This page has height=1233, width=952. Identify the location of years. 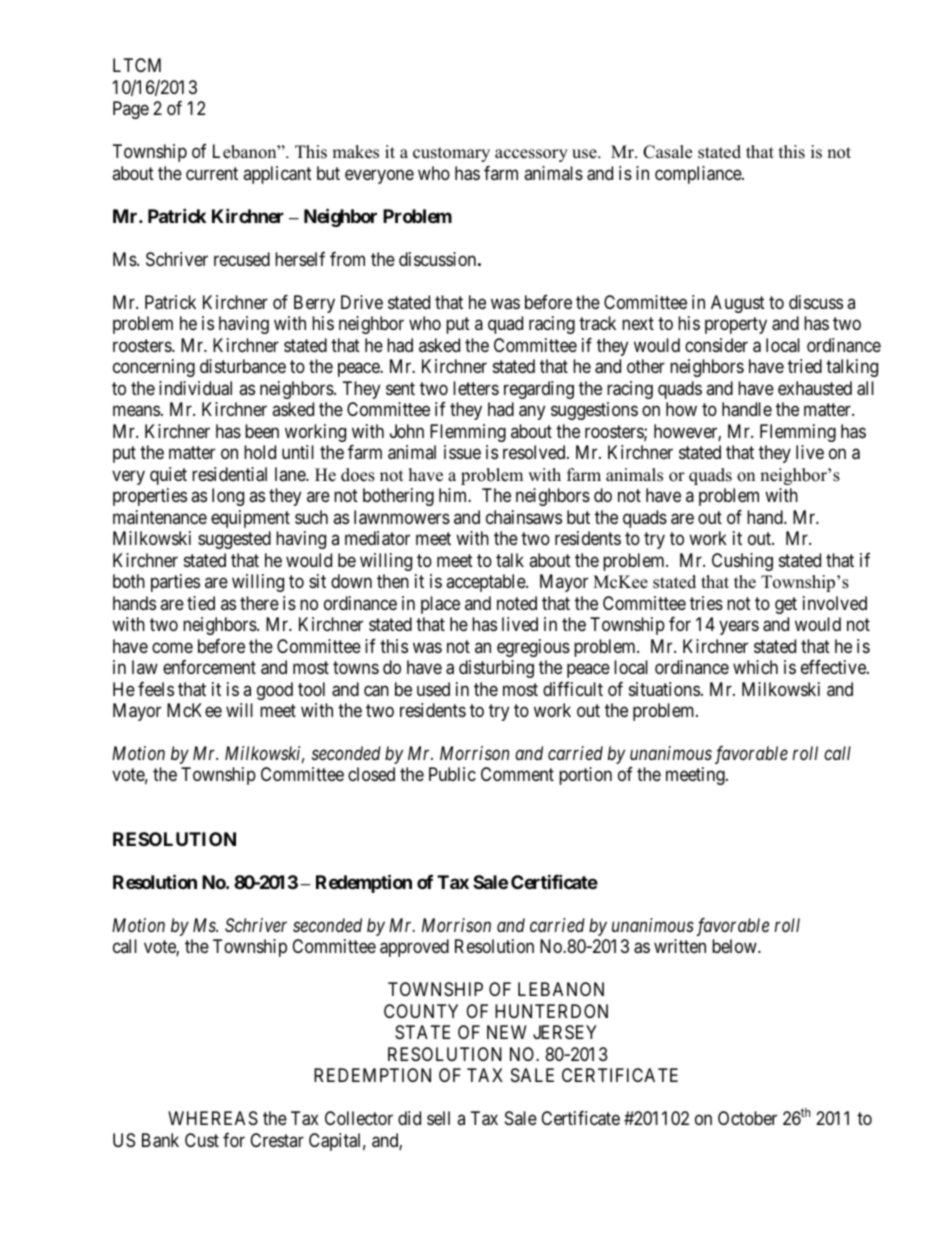
(739, 627).
